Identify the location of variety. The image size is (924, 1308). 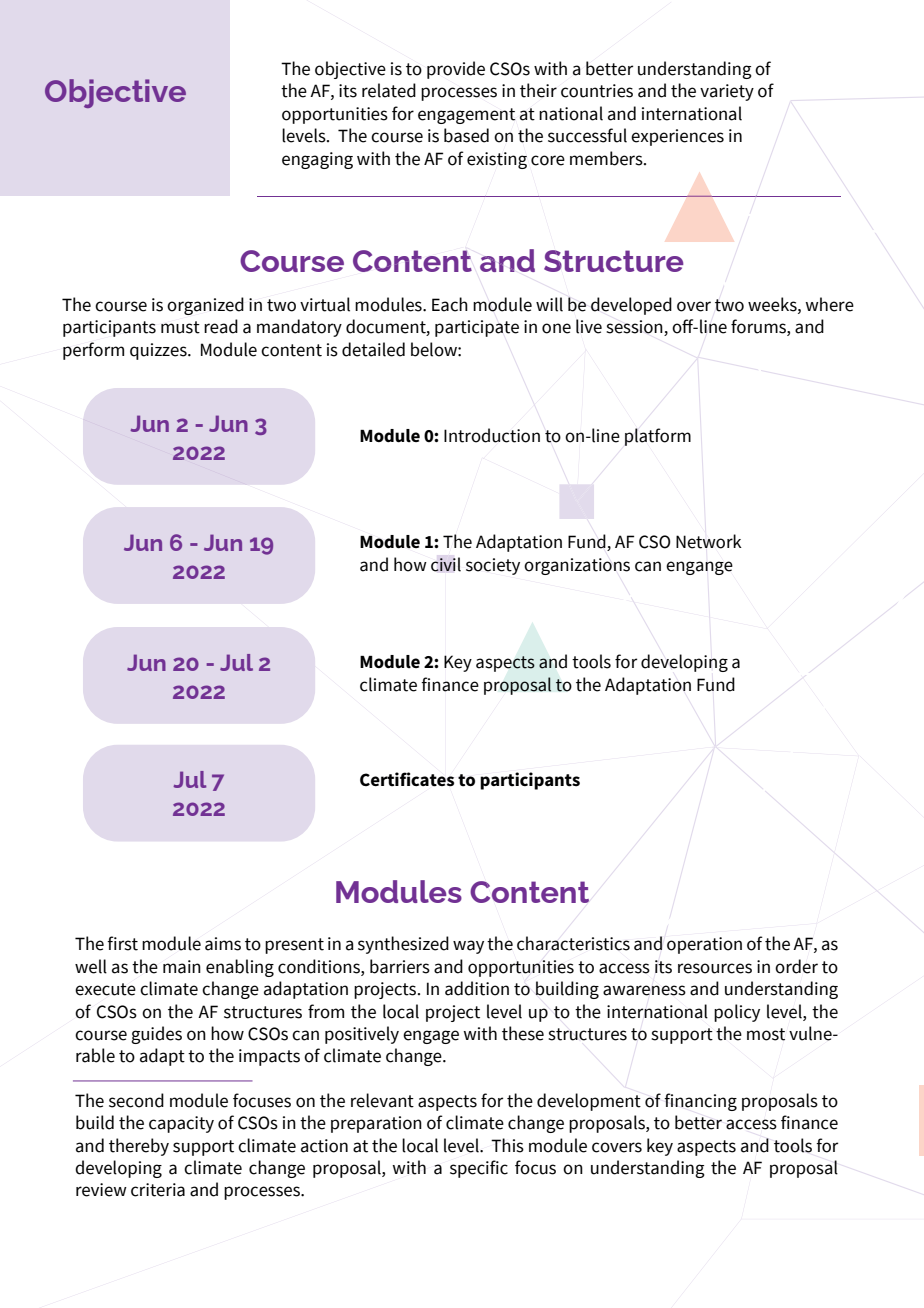
(727, 92).
